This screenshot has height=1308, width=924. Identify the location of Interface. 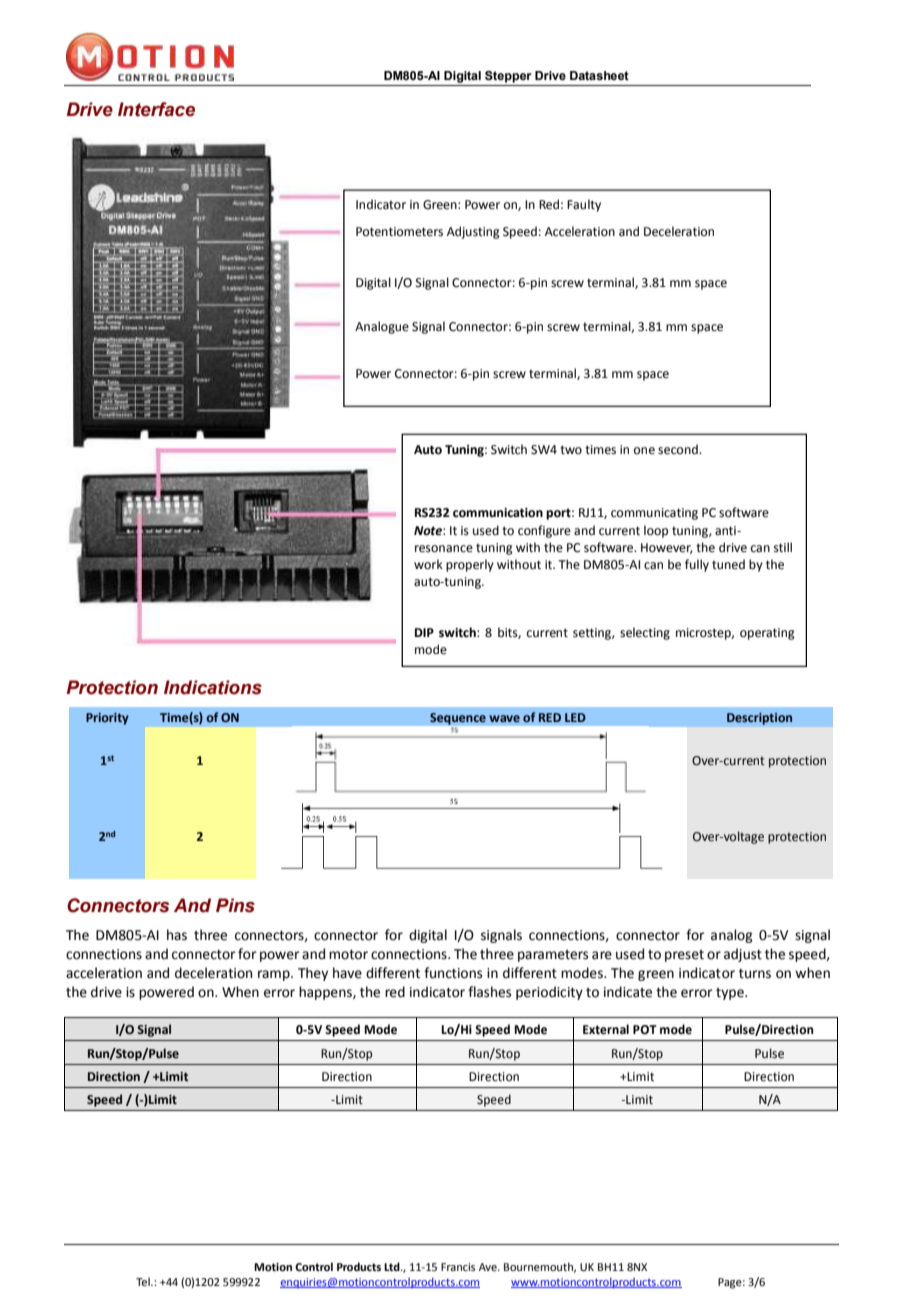
(156, 109).
